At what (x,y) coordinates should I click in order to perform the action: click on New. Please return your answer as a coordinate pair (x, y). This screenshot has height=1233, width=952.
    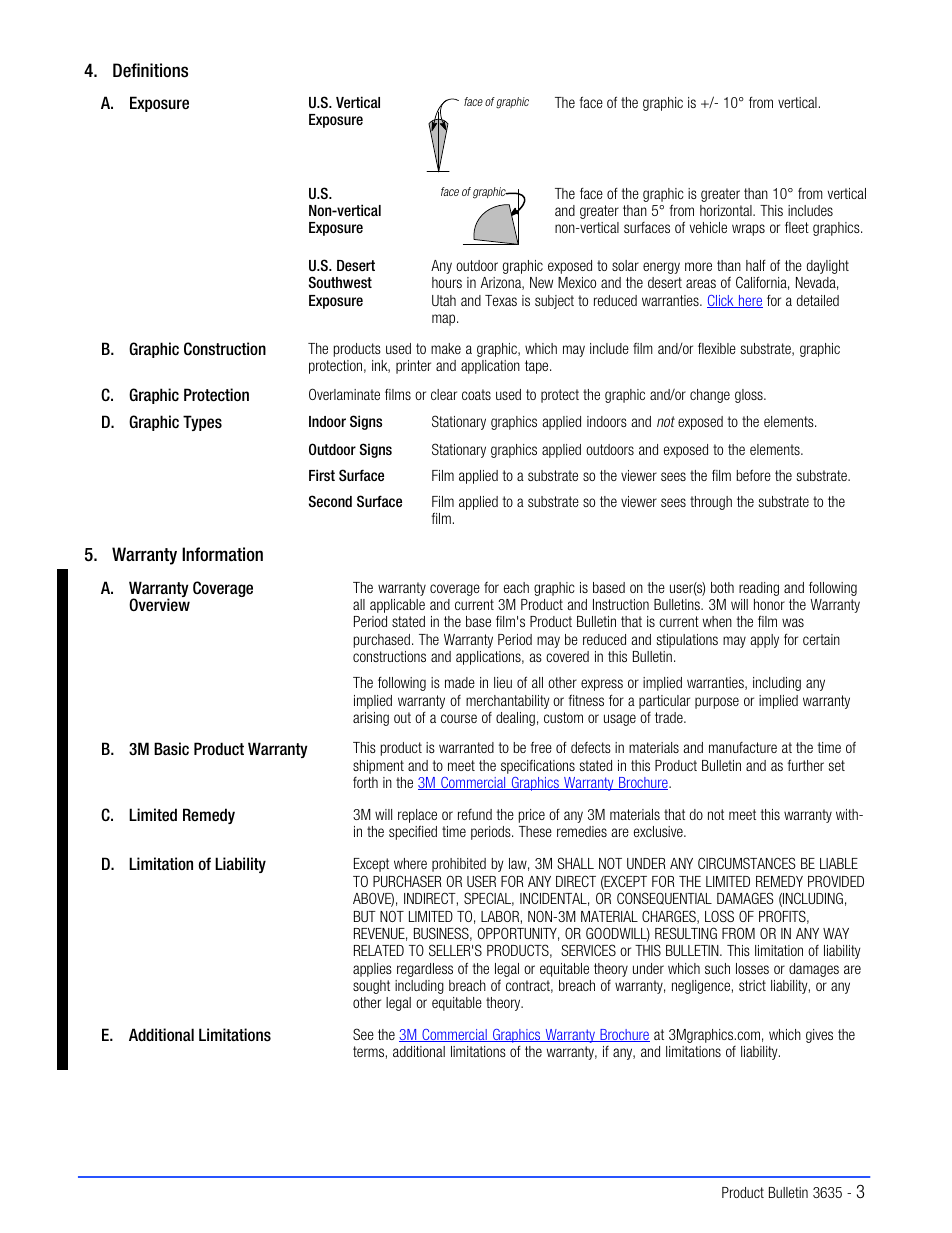
    Looking at the image, I should click on (541, 282).
